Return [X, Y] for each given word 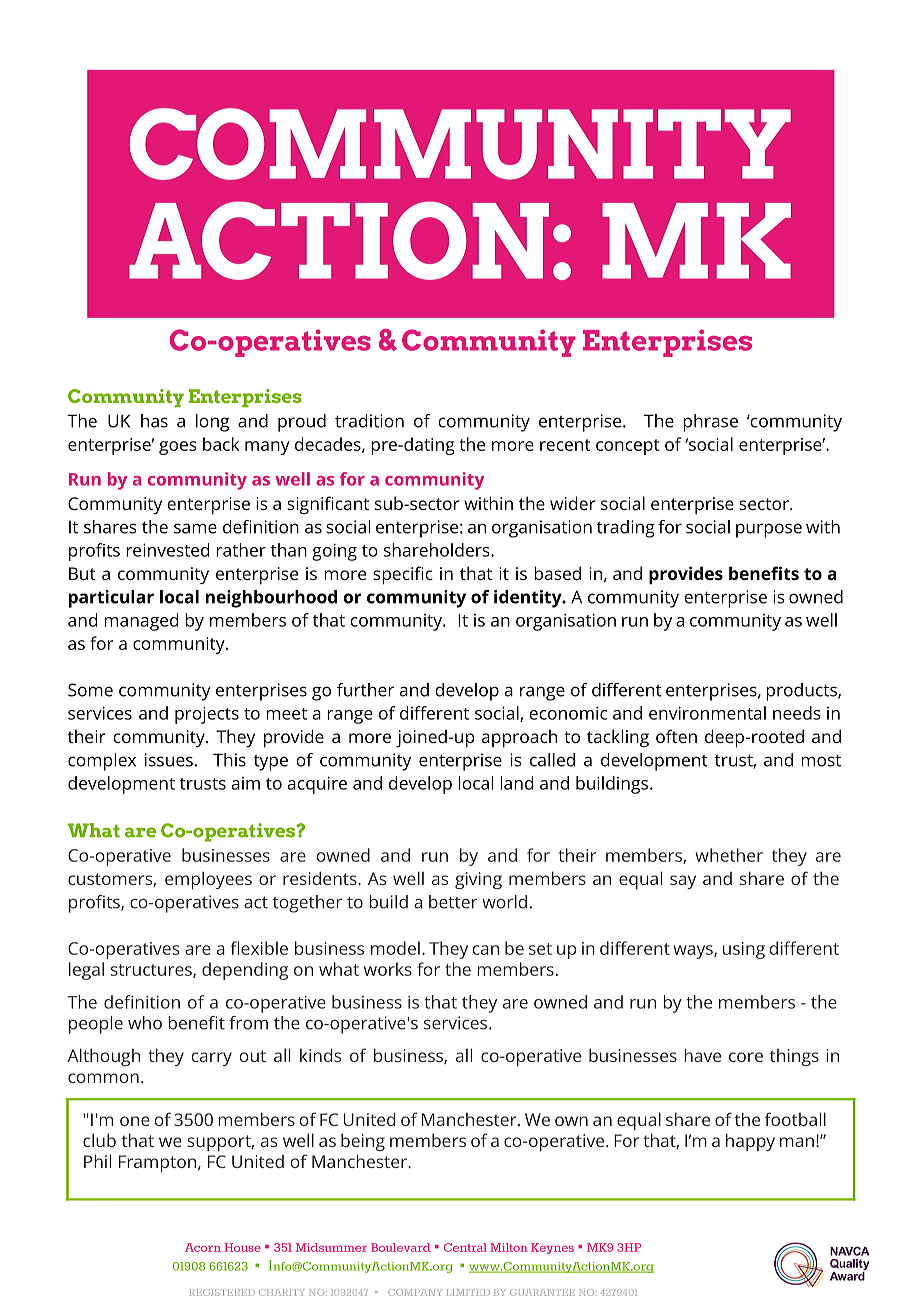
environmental [707, 713]
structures [152, 971]
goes [178, 448]
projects [207, 715]
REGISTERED [222, 1292]
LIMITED [468, 1292]
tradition [369, 421]
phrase [710, 423]
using [744, 950]
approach [519, 738]
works [388, 969]
